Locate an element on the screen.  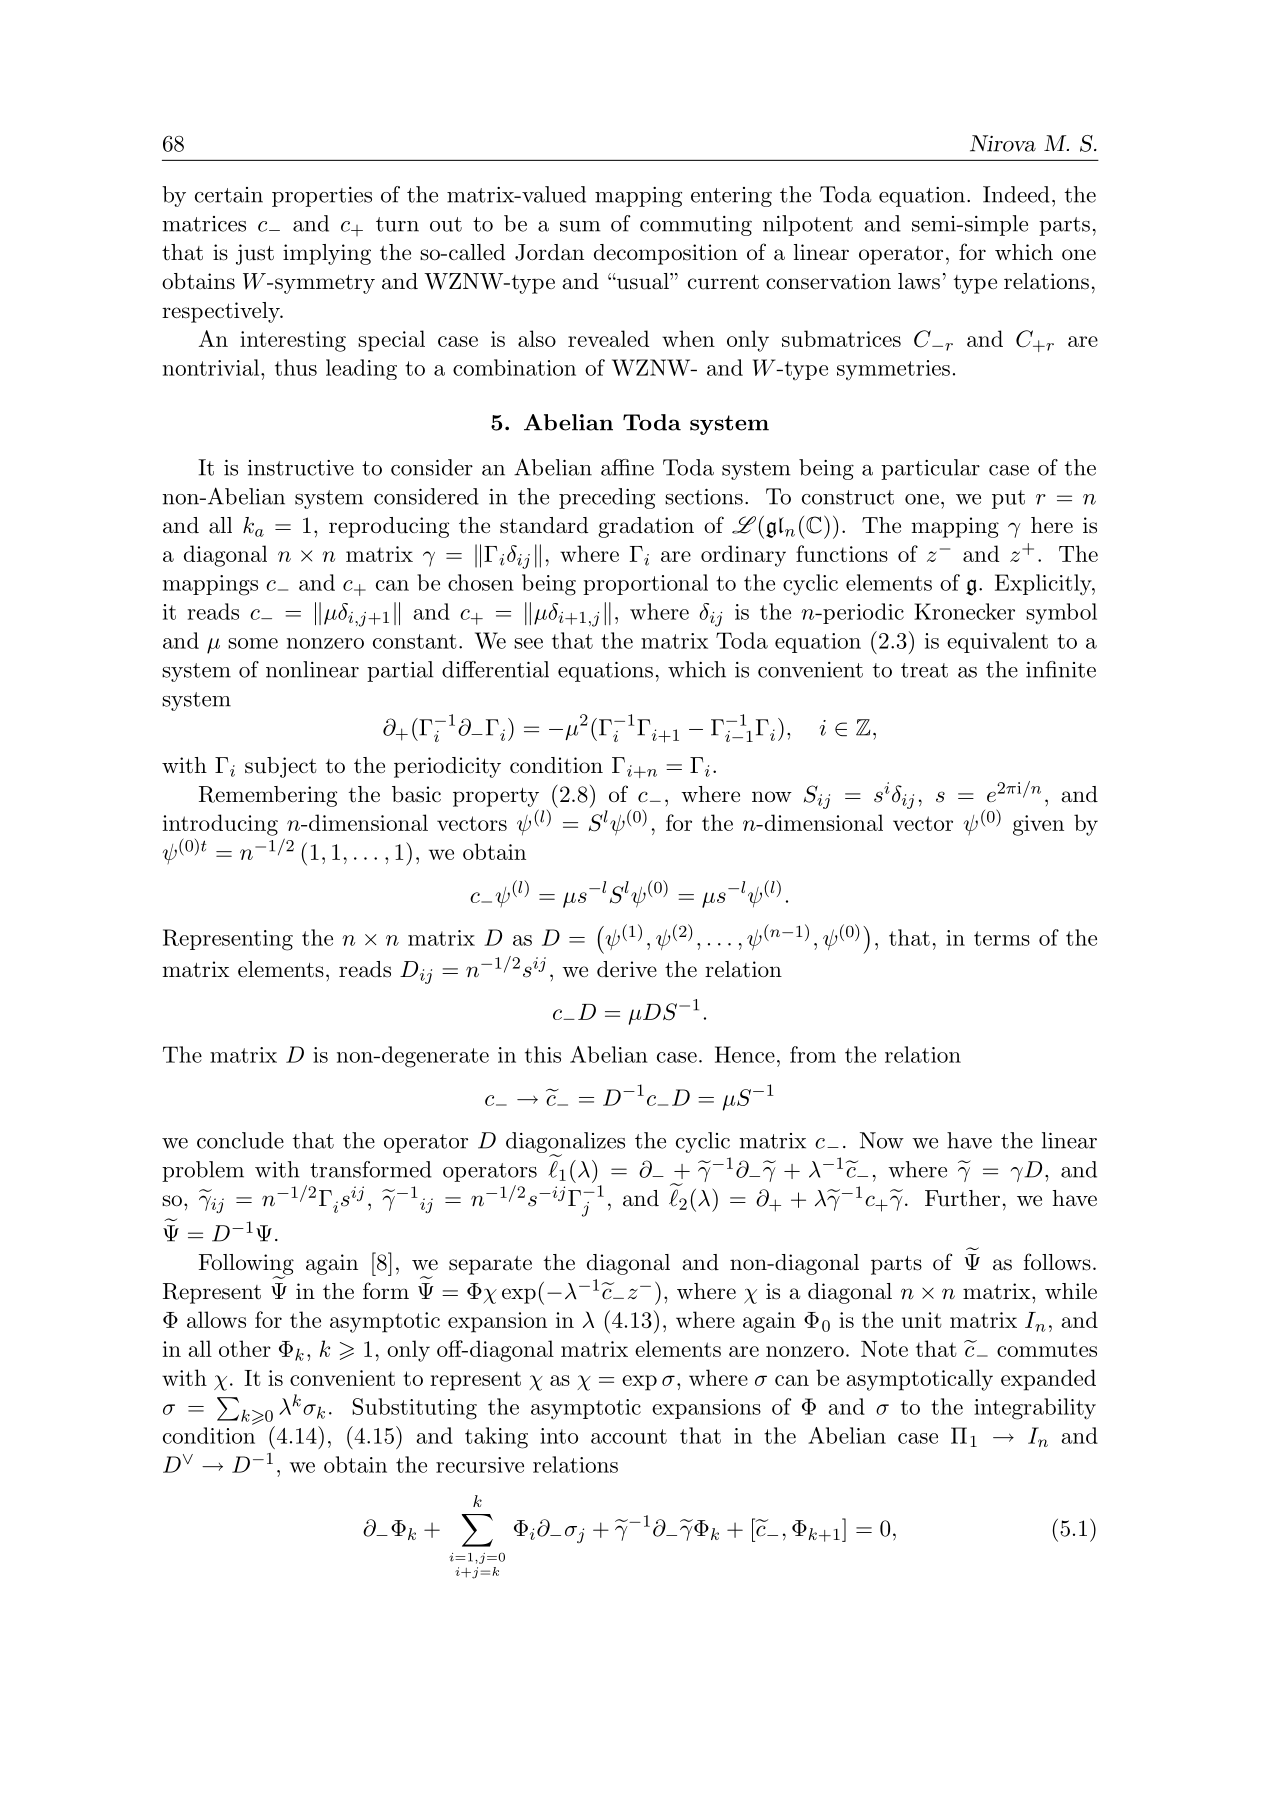
implying is located at coordinates (327, 254).
